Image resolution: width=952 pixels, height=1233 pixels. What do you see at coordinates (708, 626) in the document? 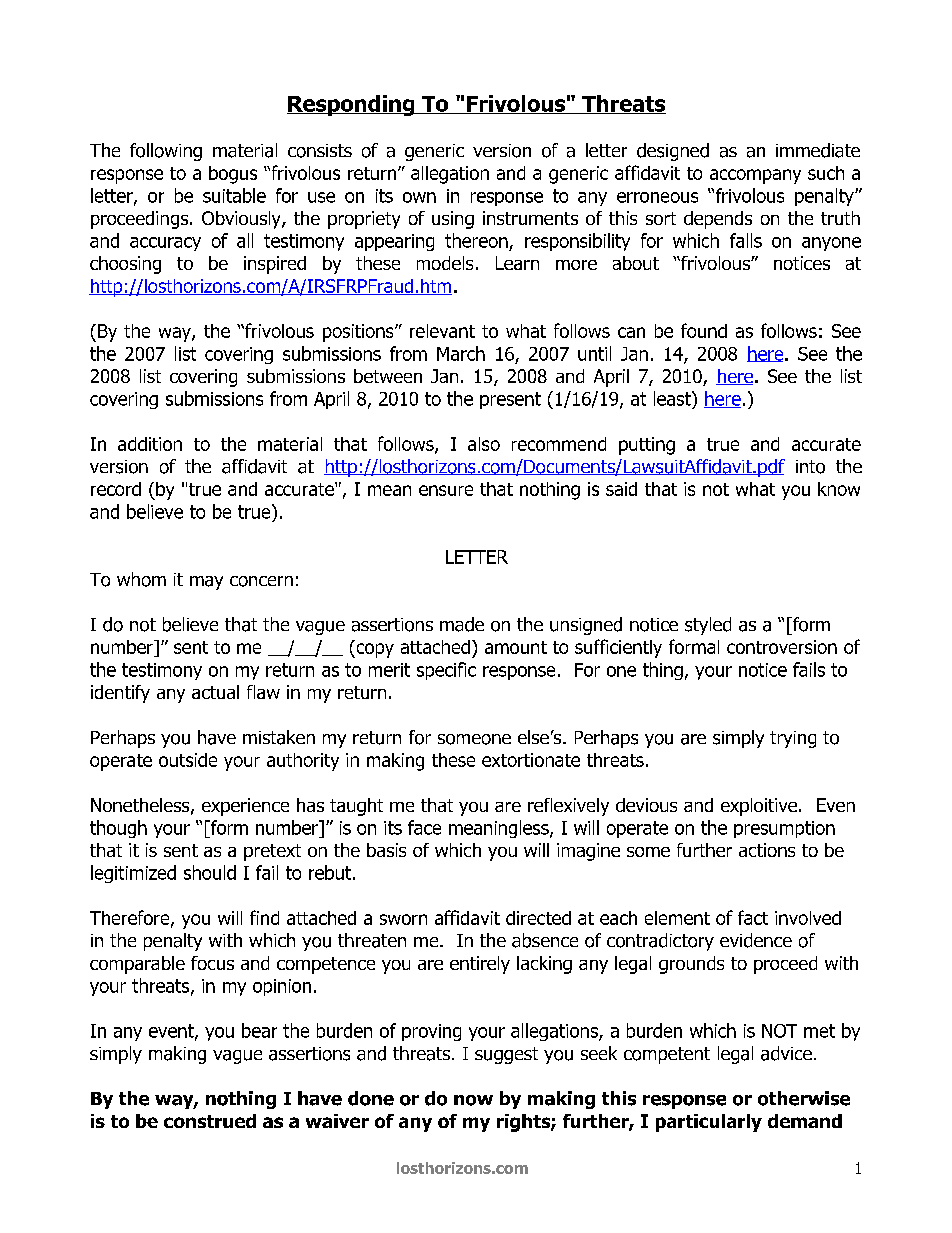
I see `styled` at bounding box center [708, 626].
